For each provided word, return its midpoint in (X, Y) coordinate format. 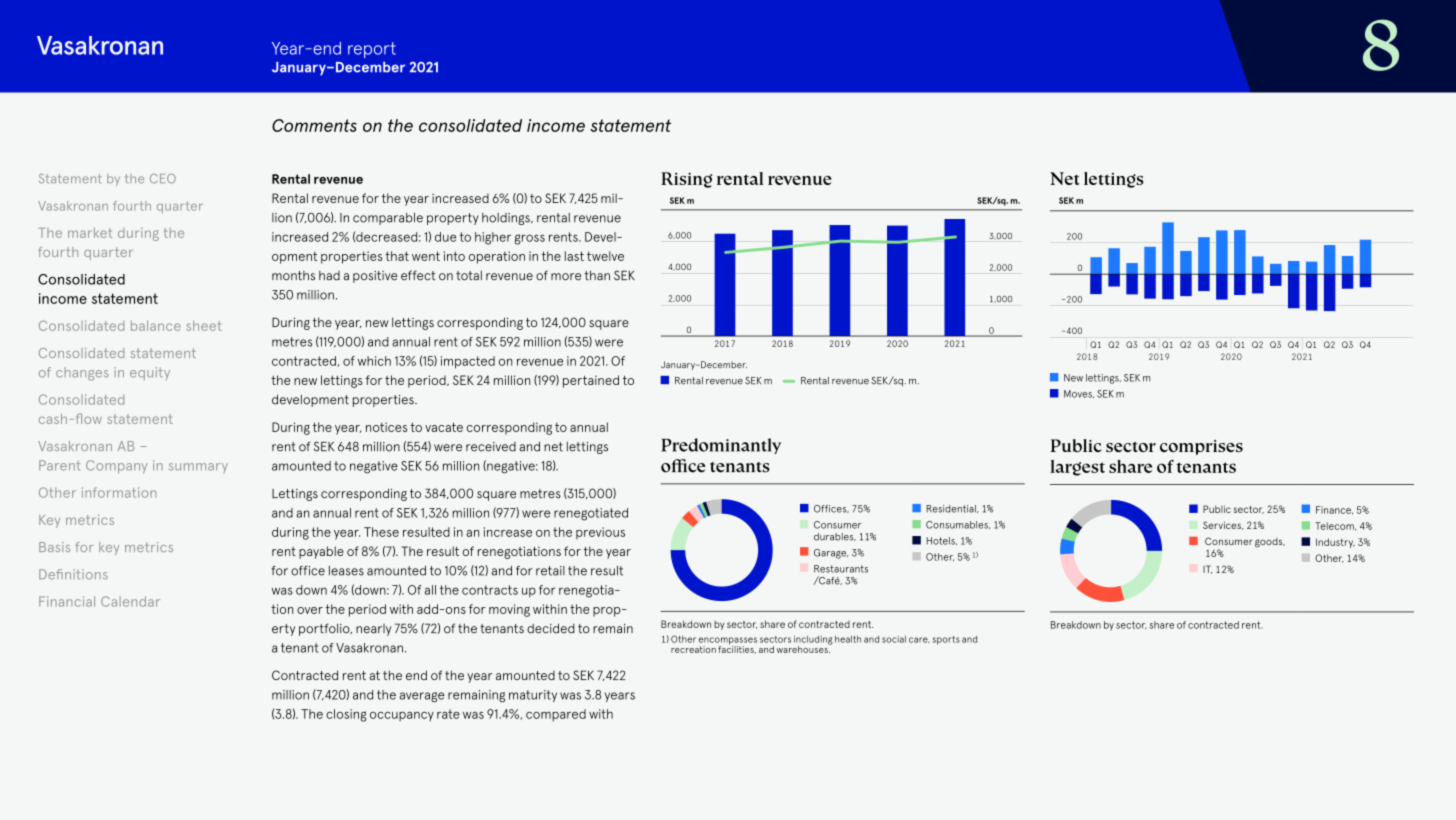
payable (321, 552)
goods (1270, 543)
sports (946, 640)
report (372, 50)
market (90, 232)
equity (150, 373)
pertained (591, 381)
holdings (507, 219)
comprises (1201, 447)
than (597, 275)
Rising (687, 180)
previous (600, 533)
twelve (605, 256)
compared (556, 715)
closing (346, 715)
